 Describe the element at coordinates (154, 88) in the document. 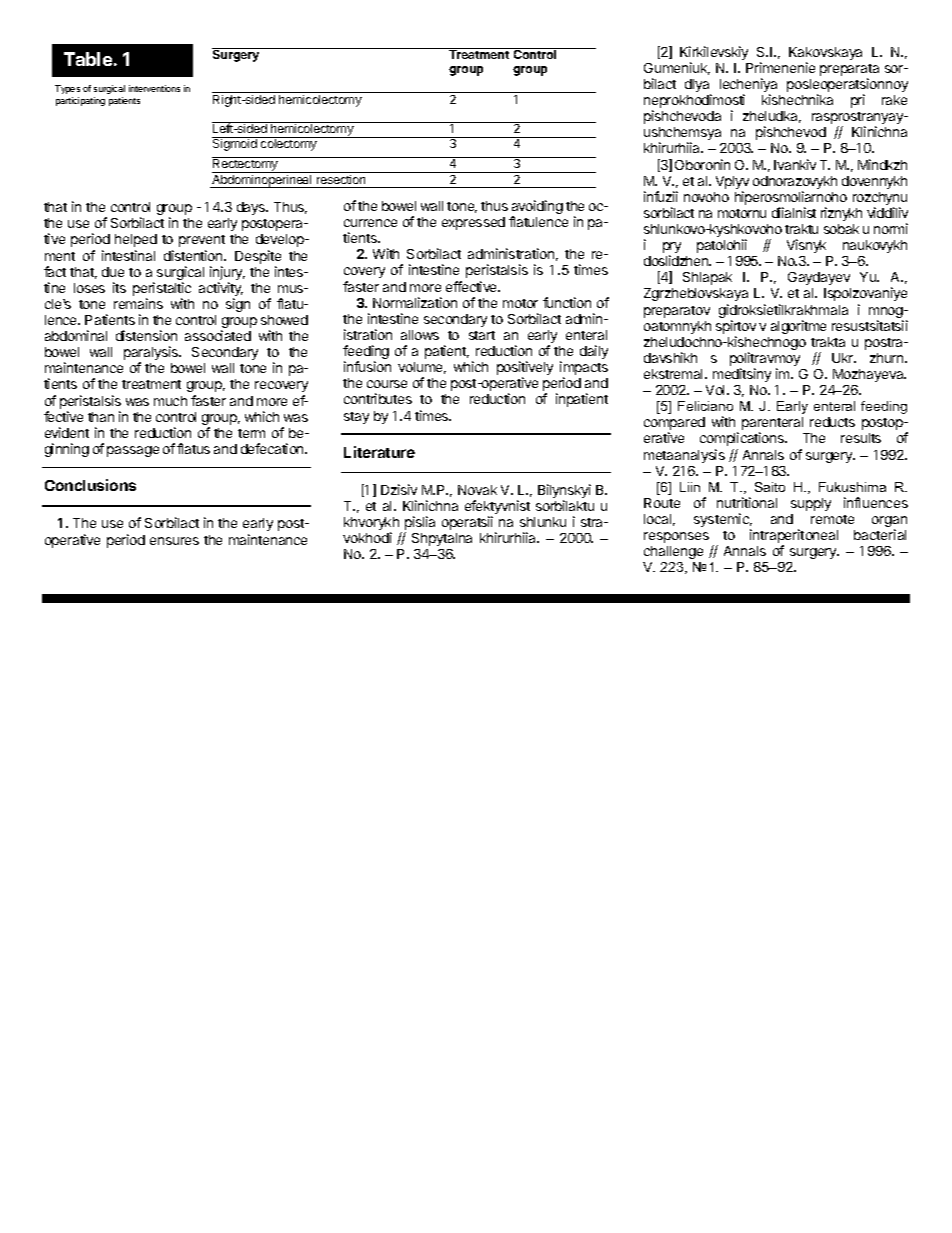

I see `interventions` at that location.
